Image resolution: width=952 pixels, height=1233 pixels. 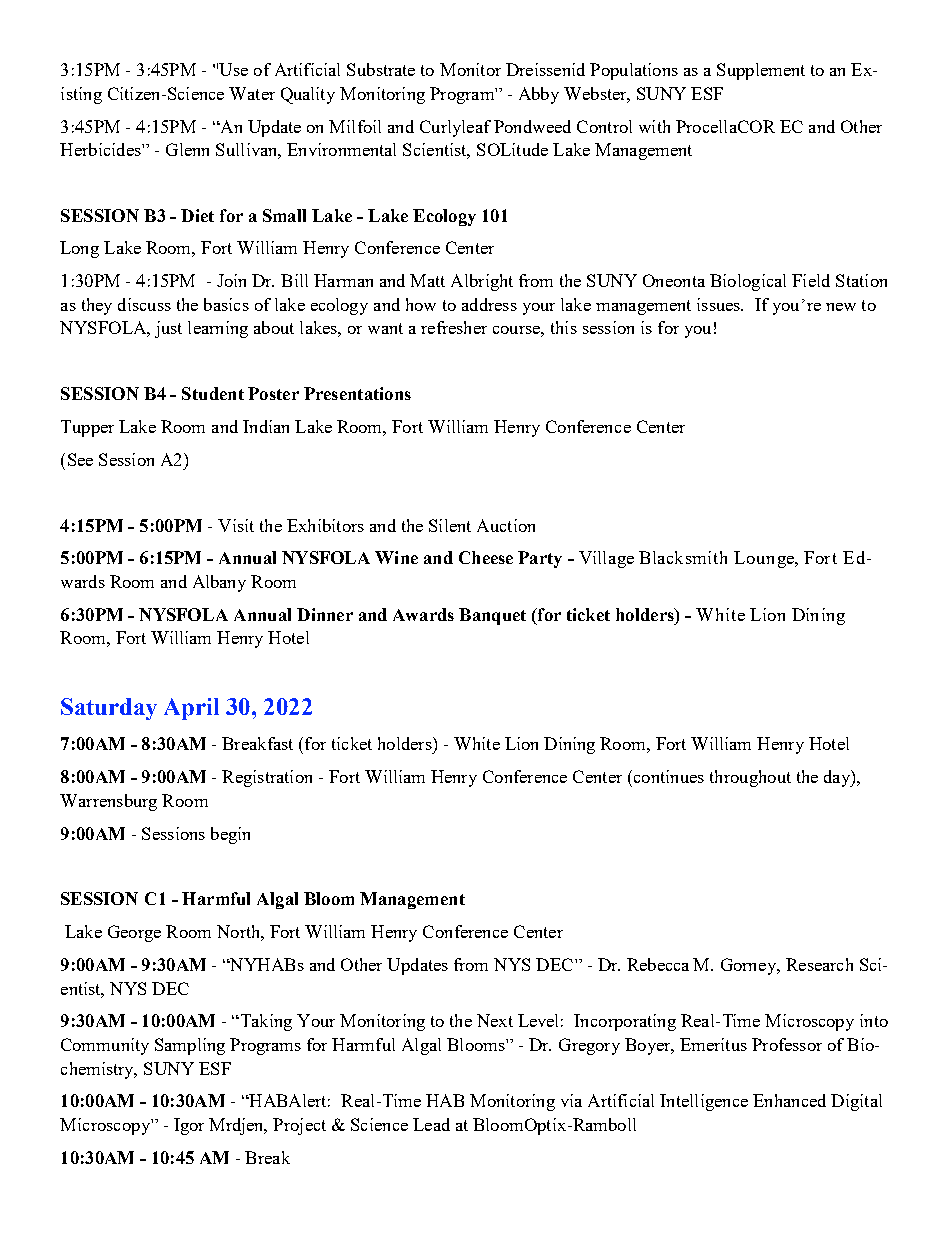 What do you see at coordinates (539, 95) in the screenshot?
I see `Abby` at bounding box center [539, 95].
